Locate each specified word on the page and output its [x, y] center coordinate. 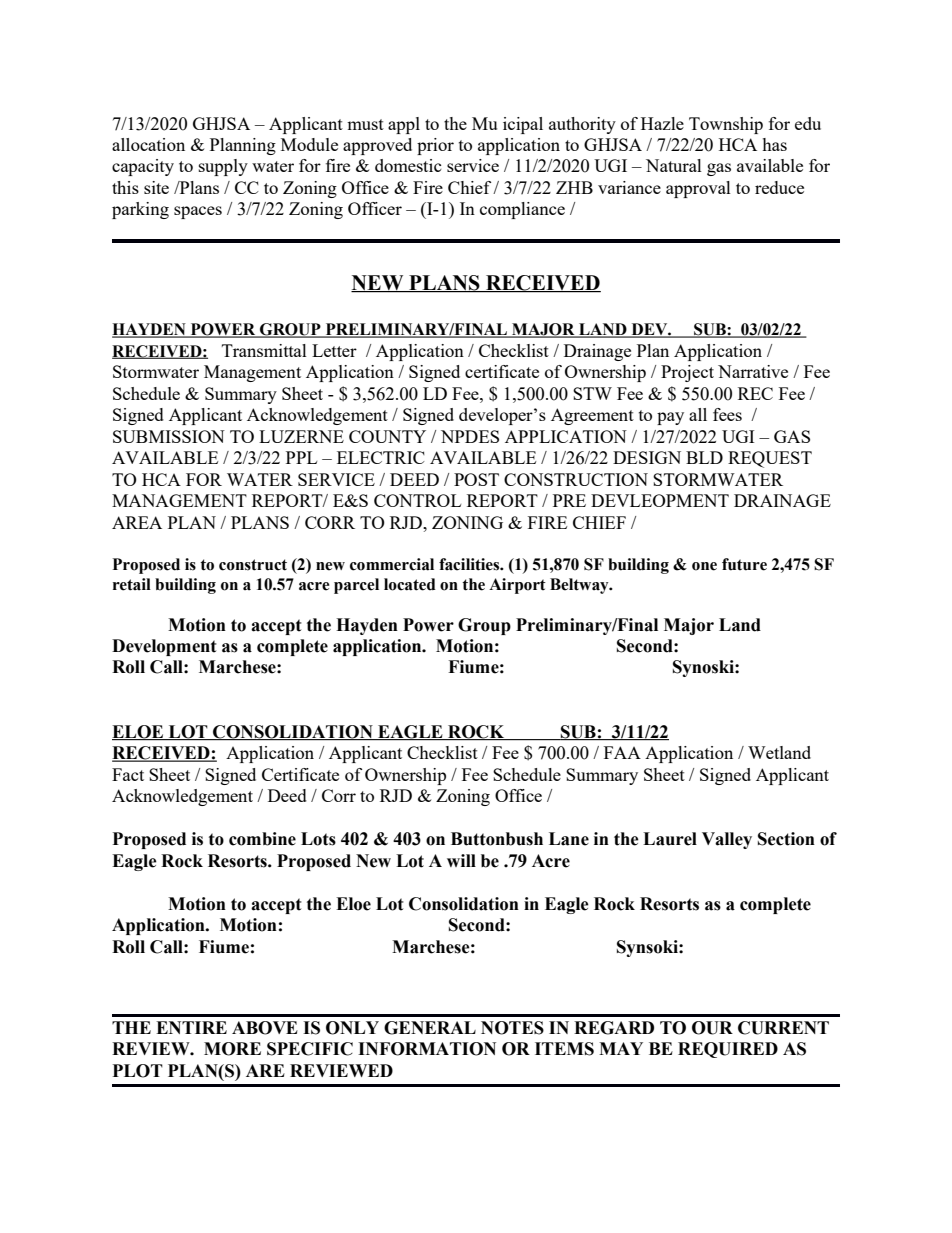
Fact [128, 774]
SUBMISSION [169, 436]
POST [476, 479]
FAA [622, 752]
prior [435, 146]
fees [727, 414]
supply [223, 167]
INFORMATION [427, 1049]
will [461, 860]
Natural [674, 165]
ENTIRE [191, 1027]
